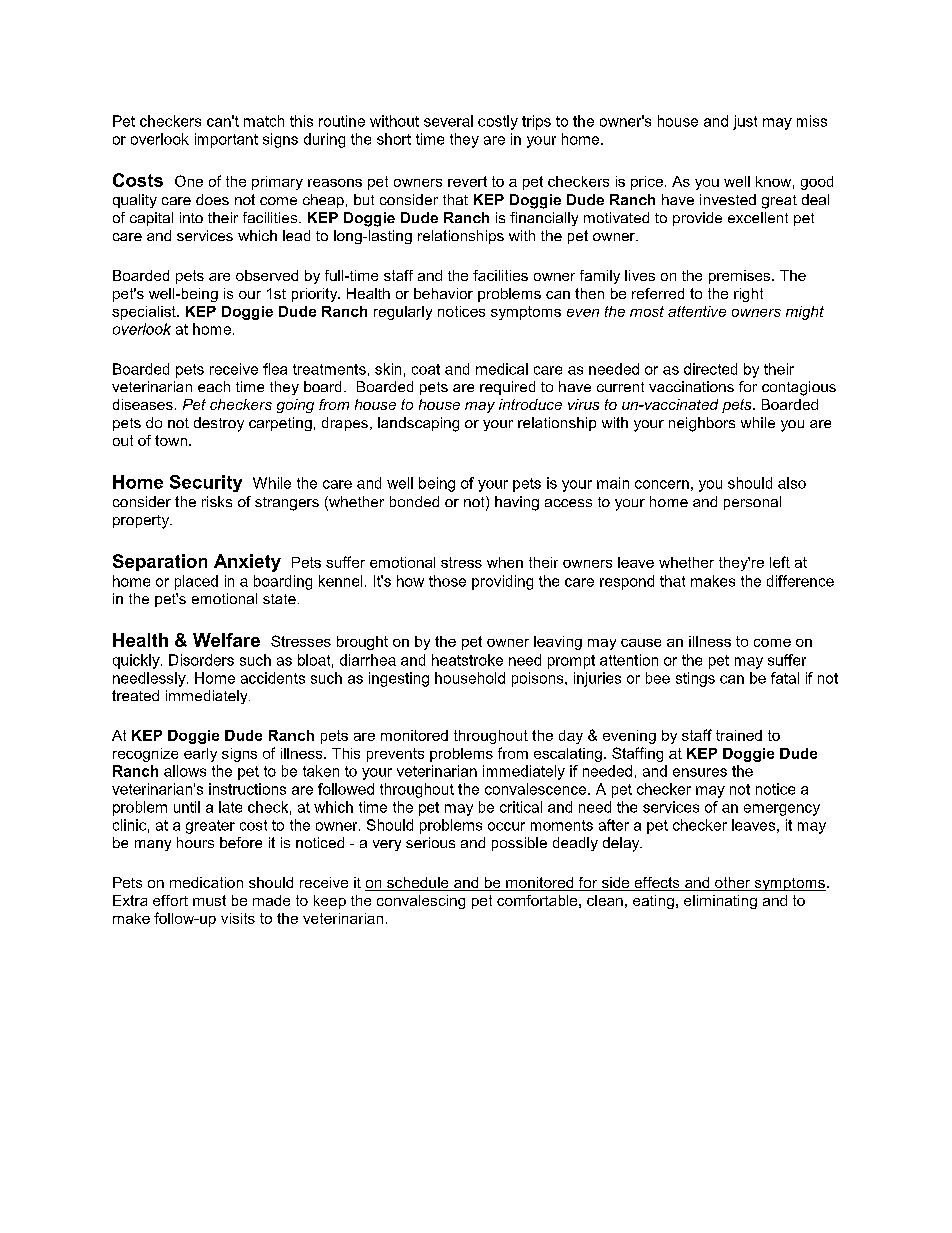 The height and width of the screenshot is (1233, 952). I want to click on several, so click(448, 121).
